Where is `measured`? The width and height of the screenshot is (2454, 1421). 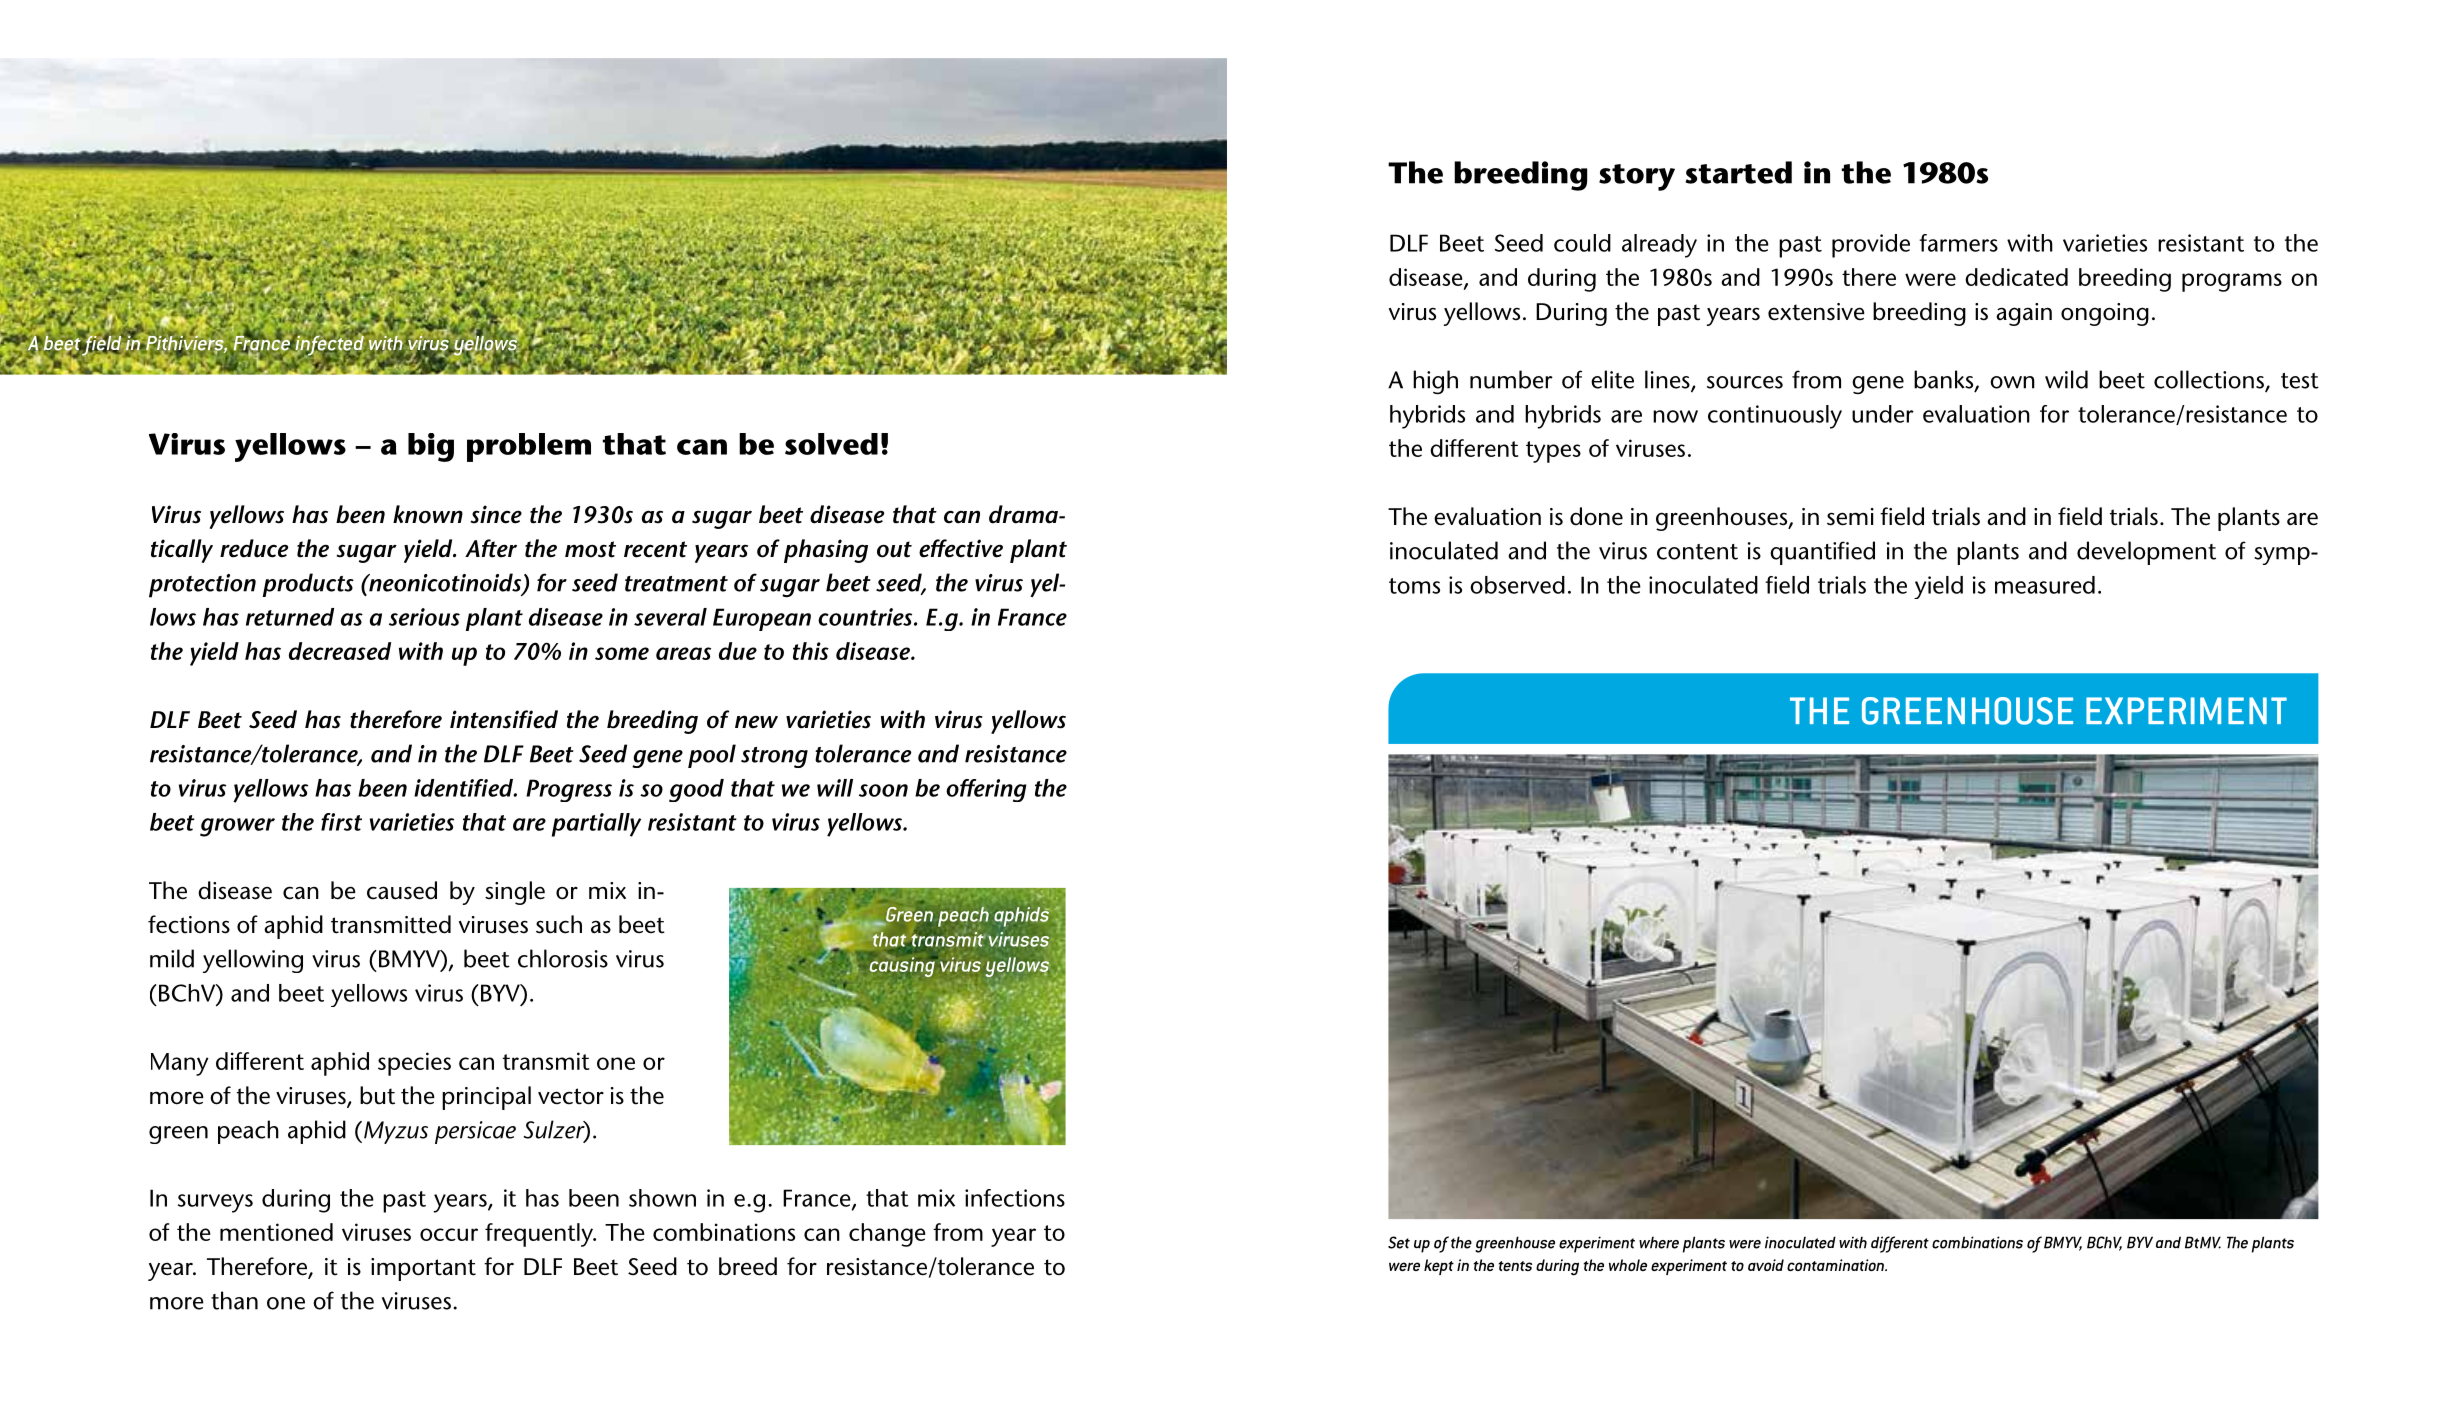 measured is located at coordinates (2045, 585).
